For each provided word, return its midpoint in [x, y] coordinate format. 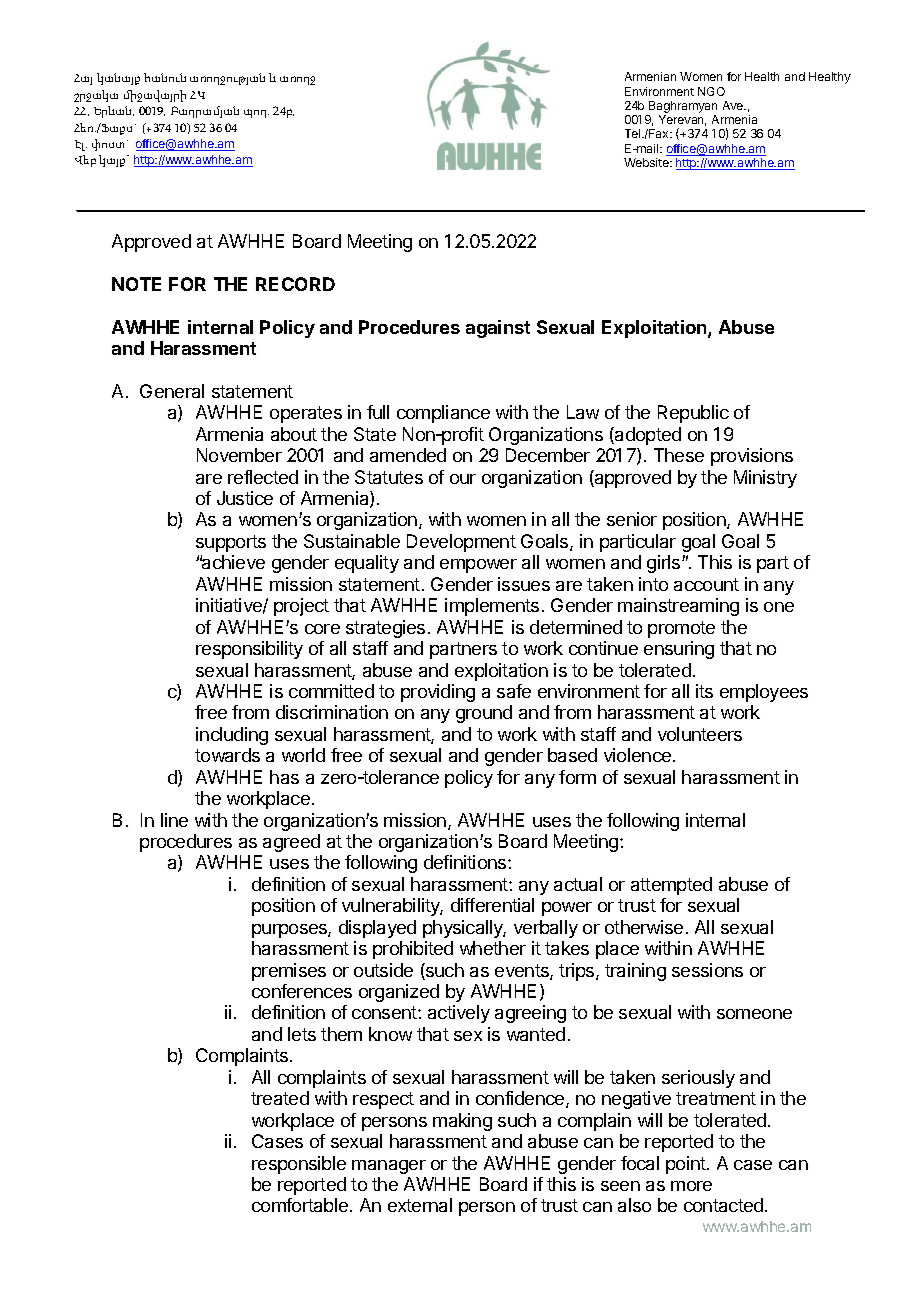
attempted [671, 886]
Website [647, 162]
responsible [299, 1165]
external [420, 1205]
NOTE [136, 284]
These [679, 455]
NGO [711, 91]
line [174, 820]
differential [492, 905]
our [463, 479]
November [239, 455]
